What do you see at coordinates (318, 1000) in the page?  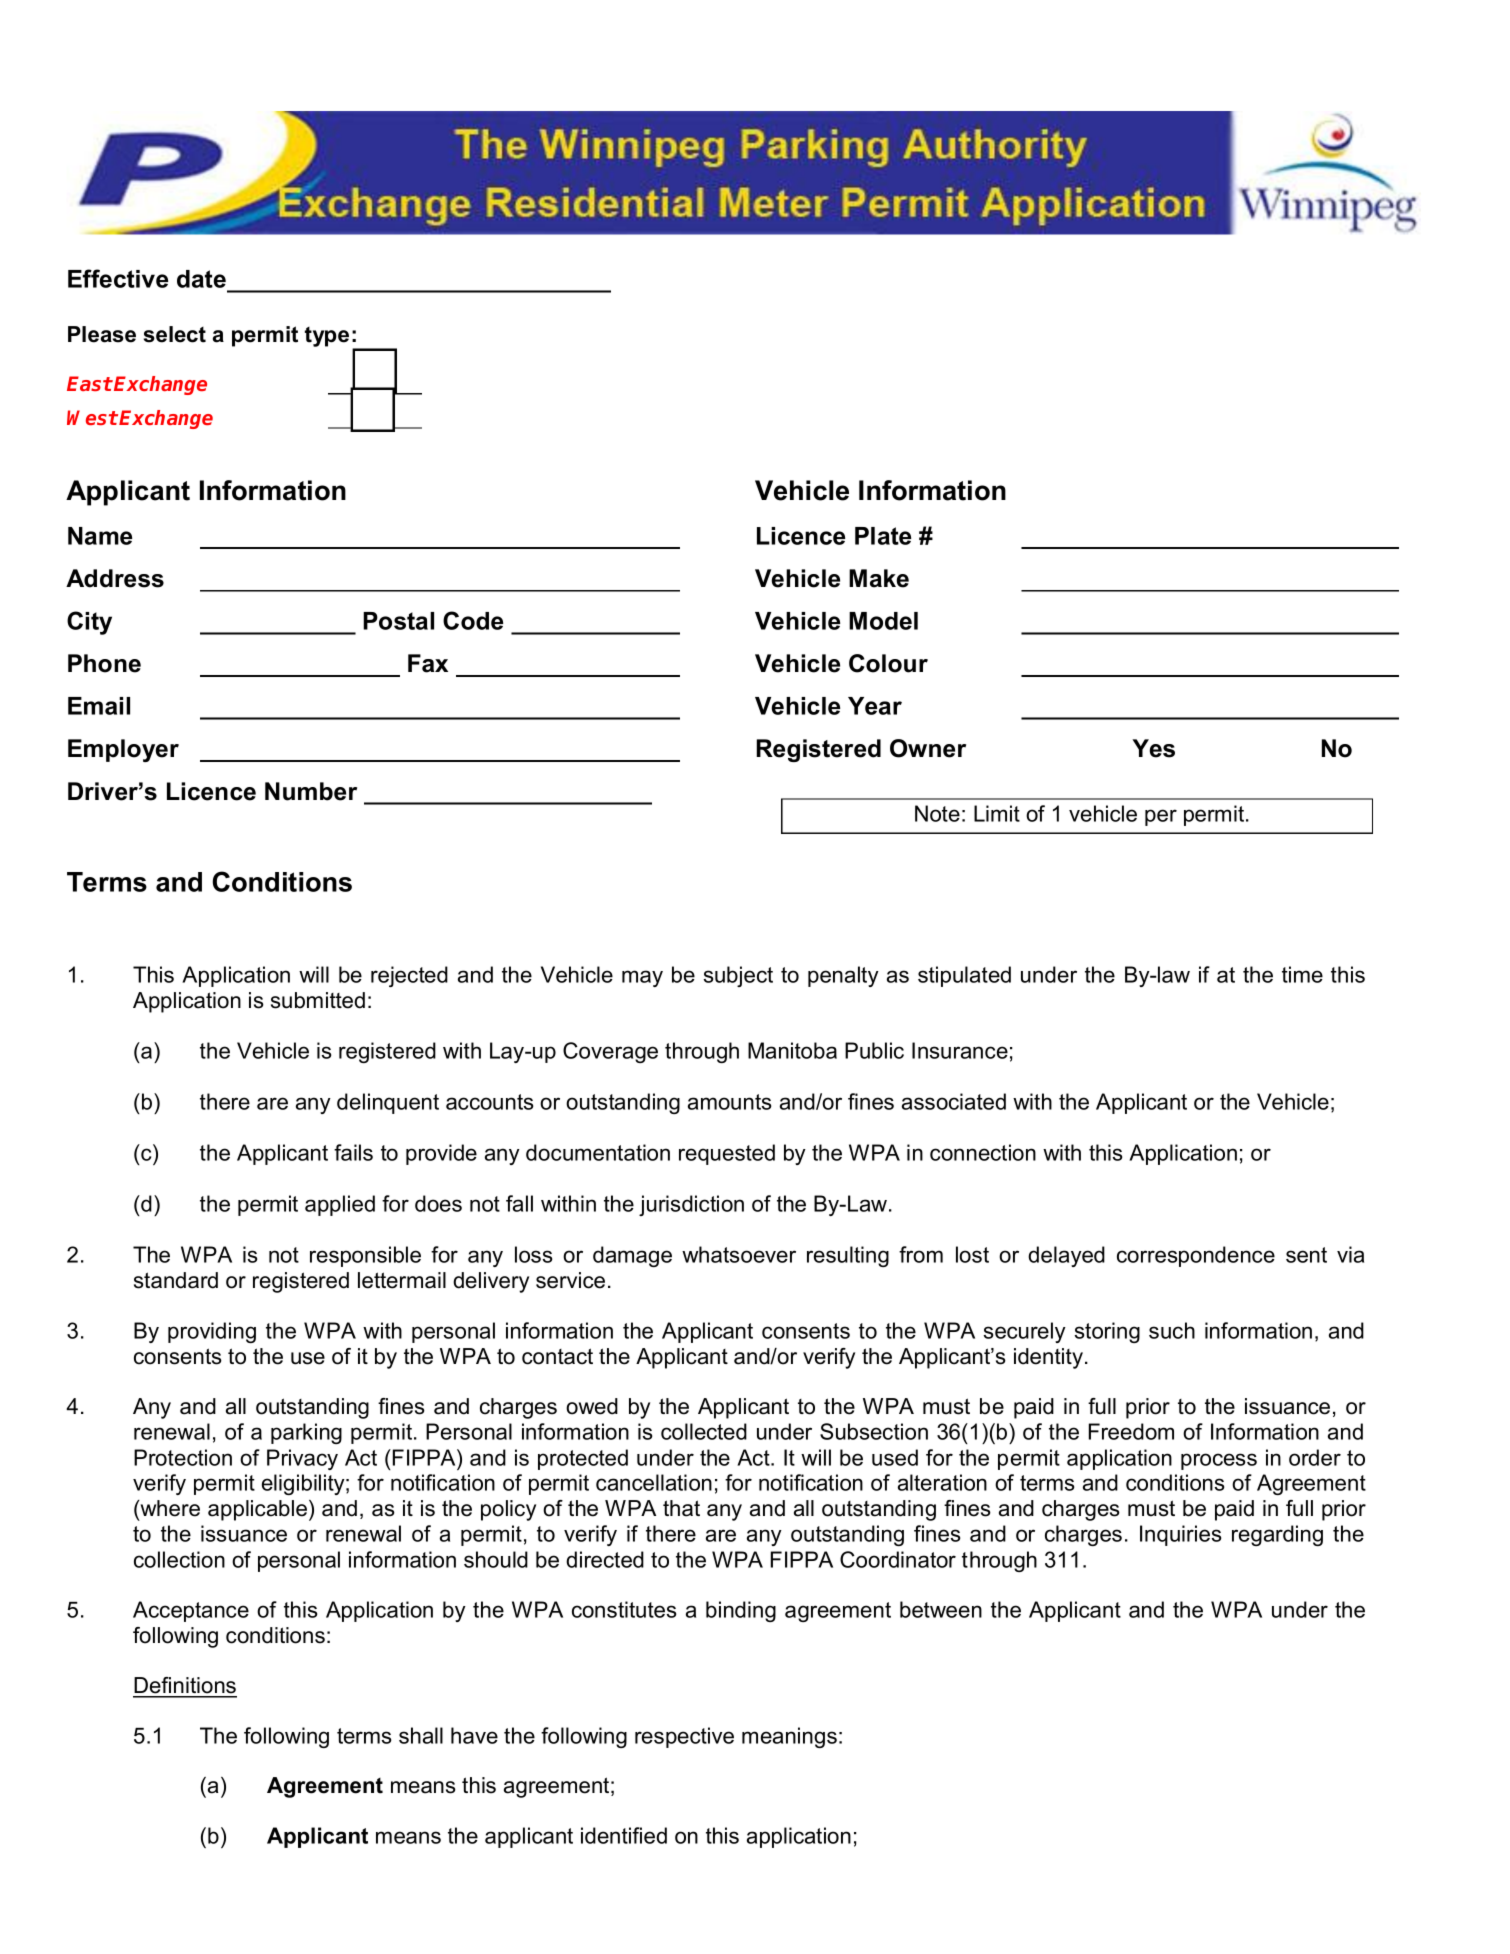 I see `submitted` at bounding box center [318, 1000].
